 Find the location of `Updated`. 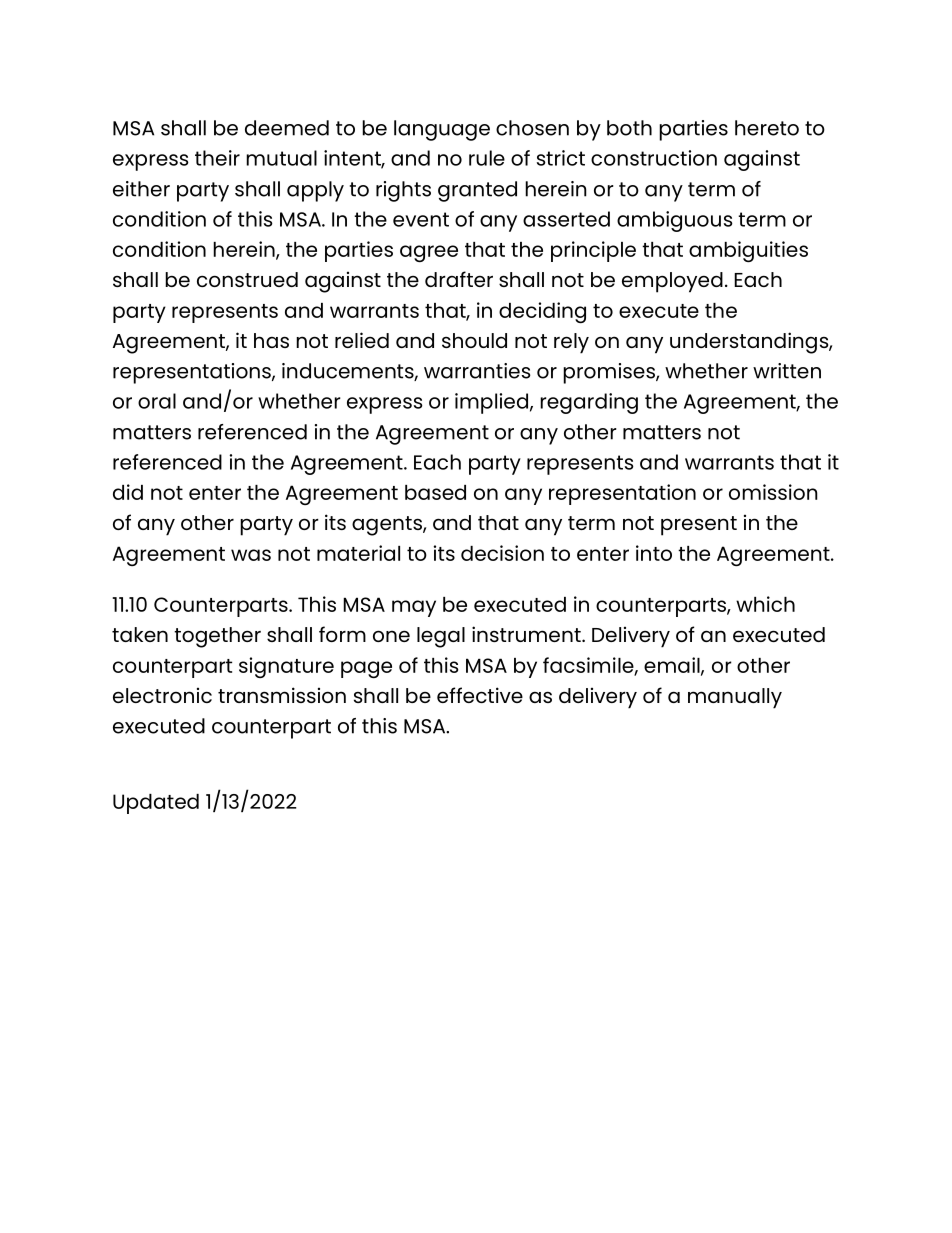

Updated is located at coordinates (156, 804).
